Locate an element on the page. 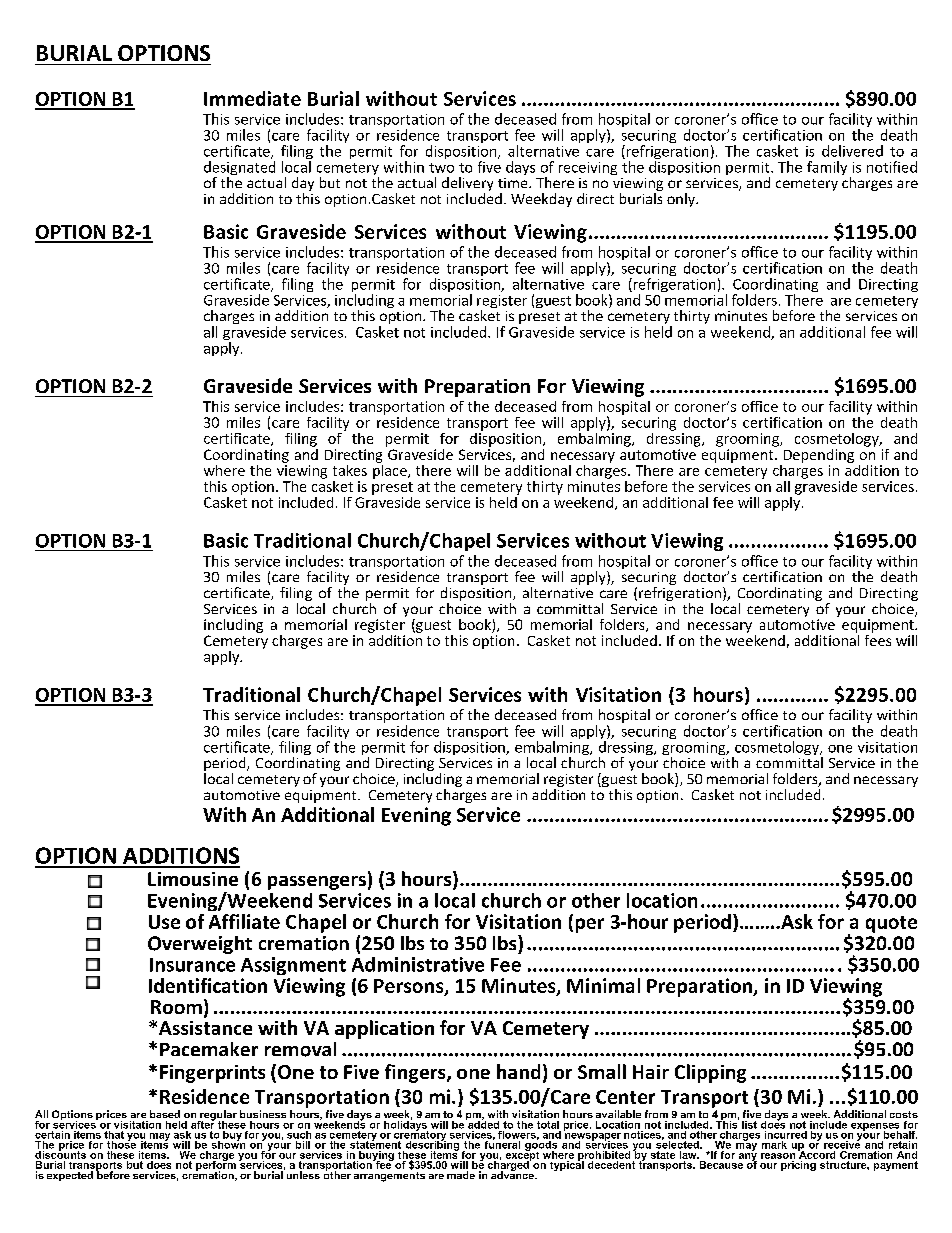 This page has width=952, height=1233. based is located at coordinates (165, 1114).
